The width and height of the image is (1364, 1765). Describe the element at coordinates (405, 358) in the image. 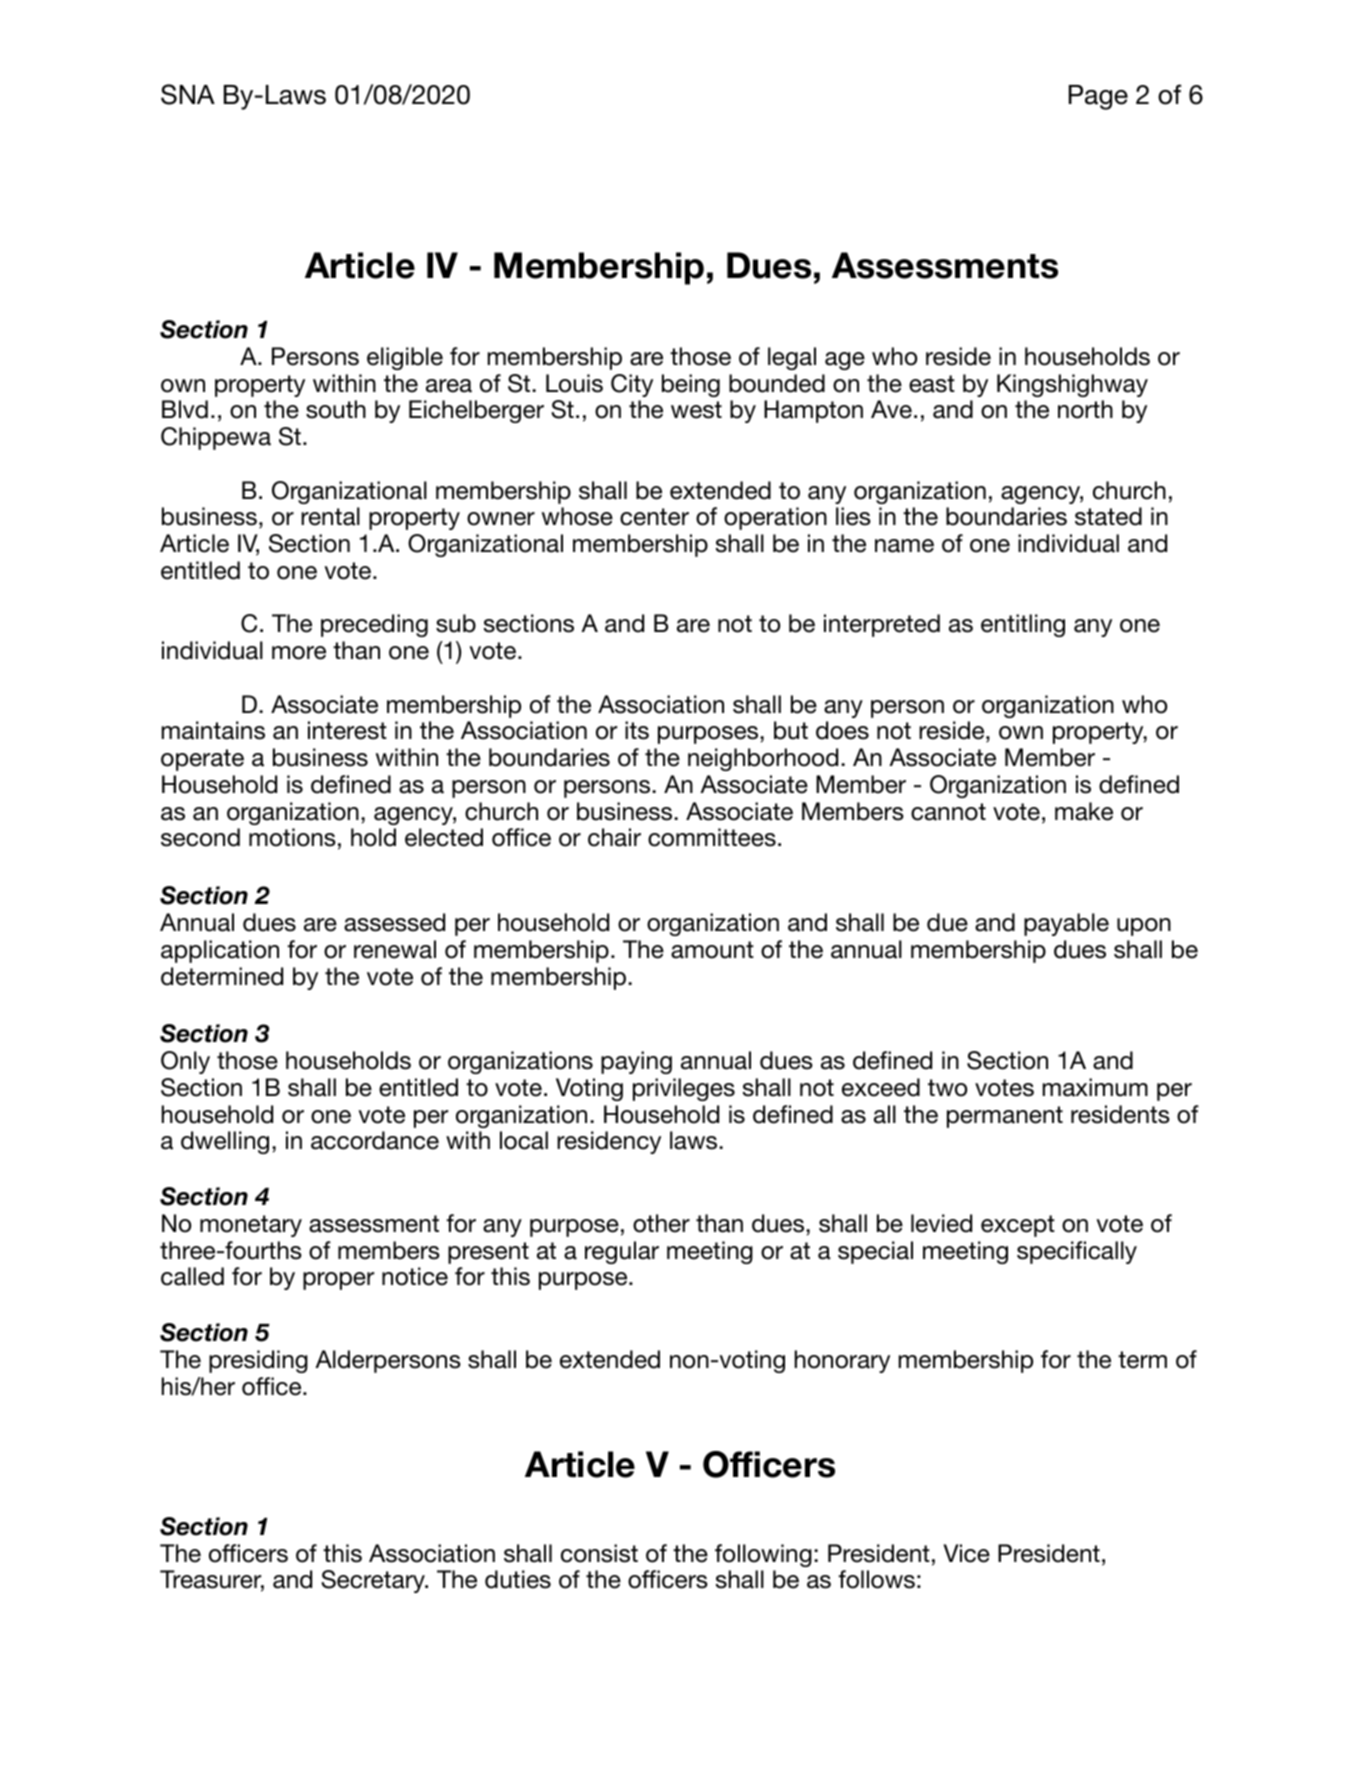

I see `eligible` at that location.
